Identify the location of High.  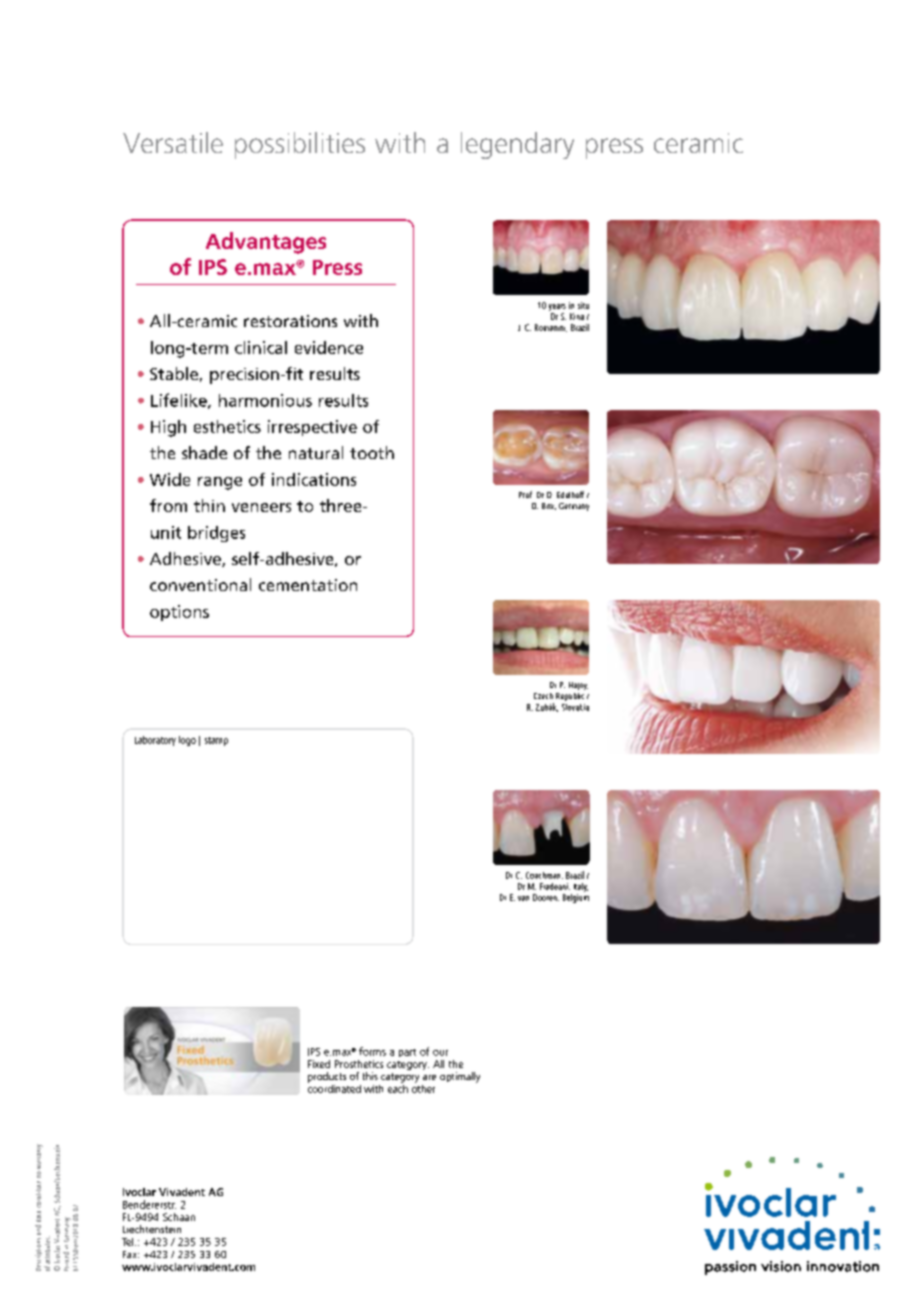
(168, 428).
